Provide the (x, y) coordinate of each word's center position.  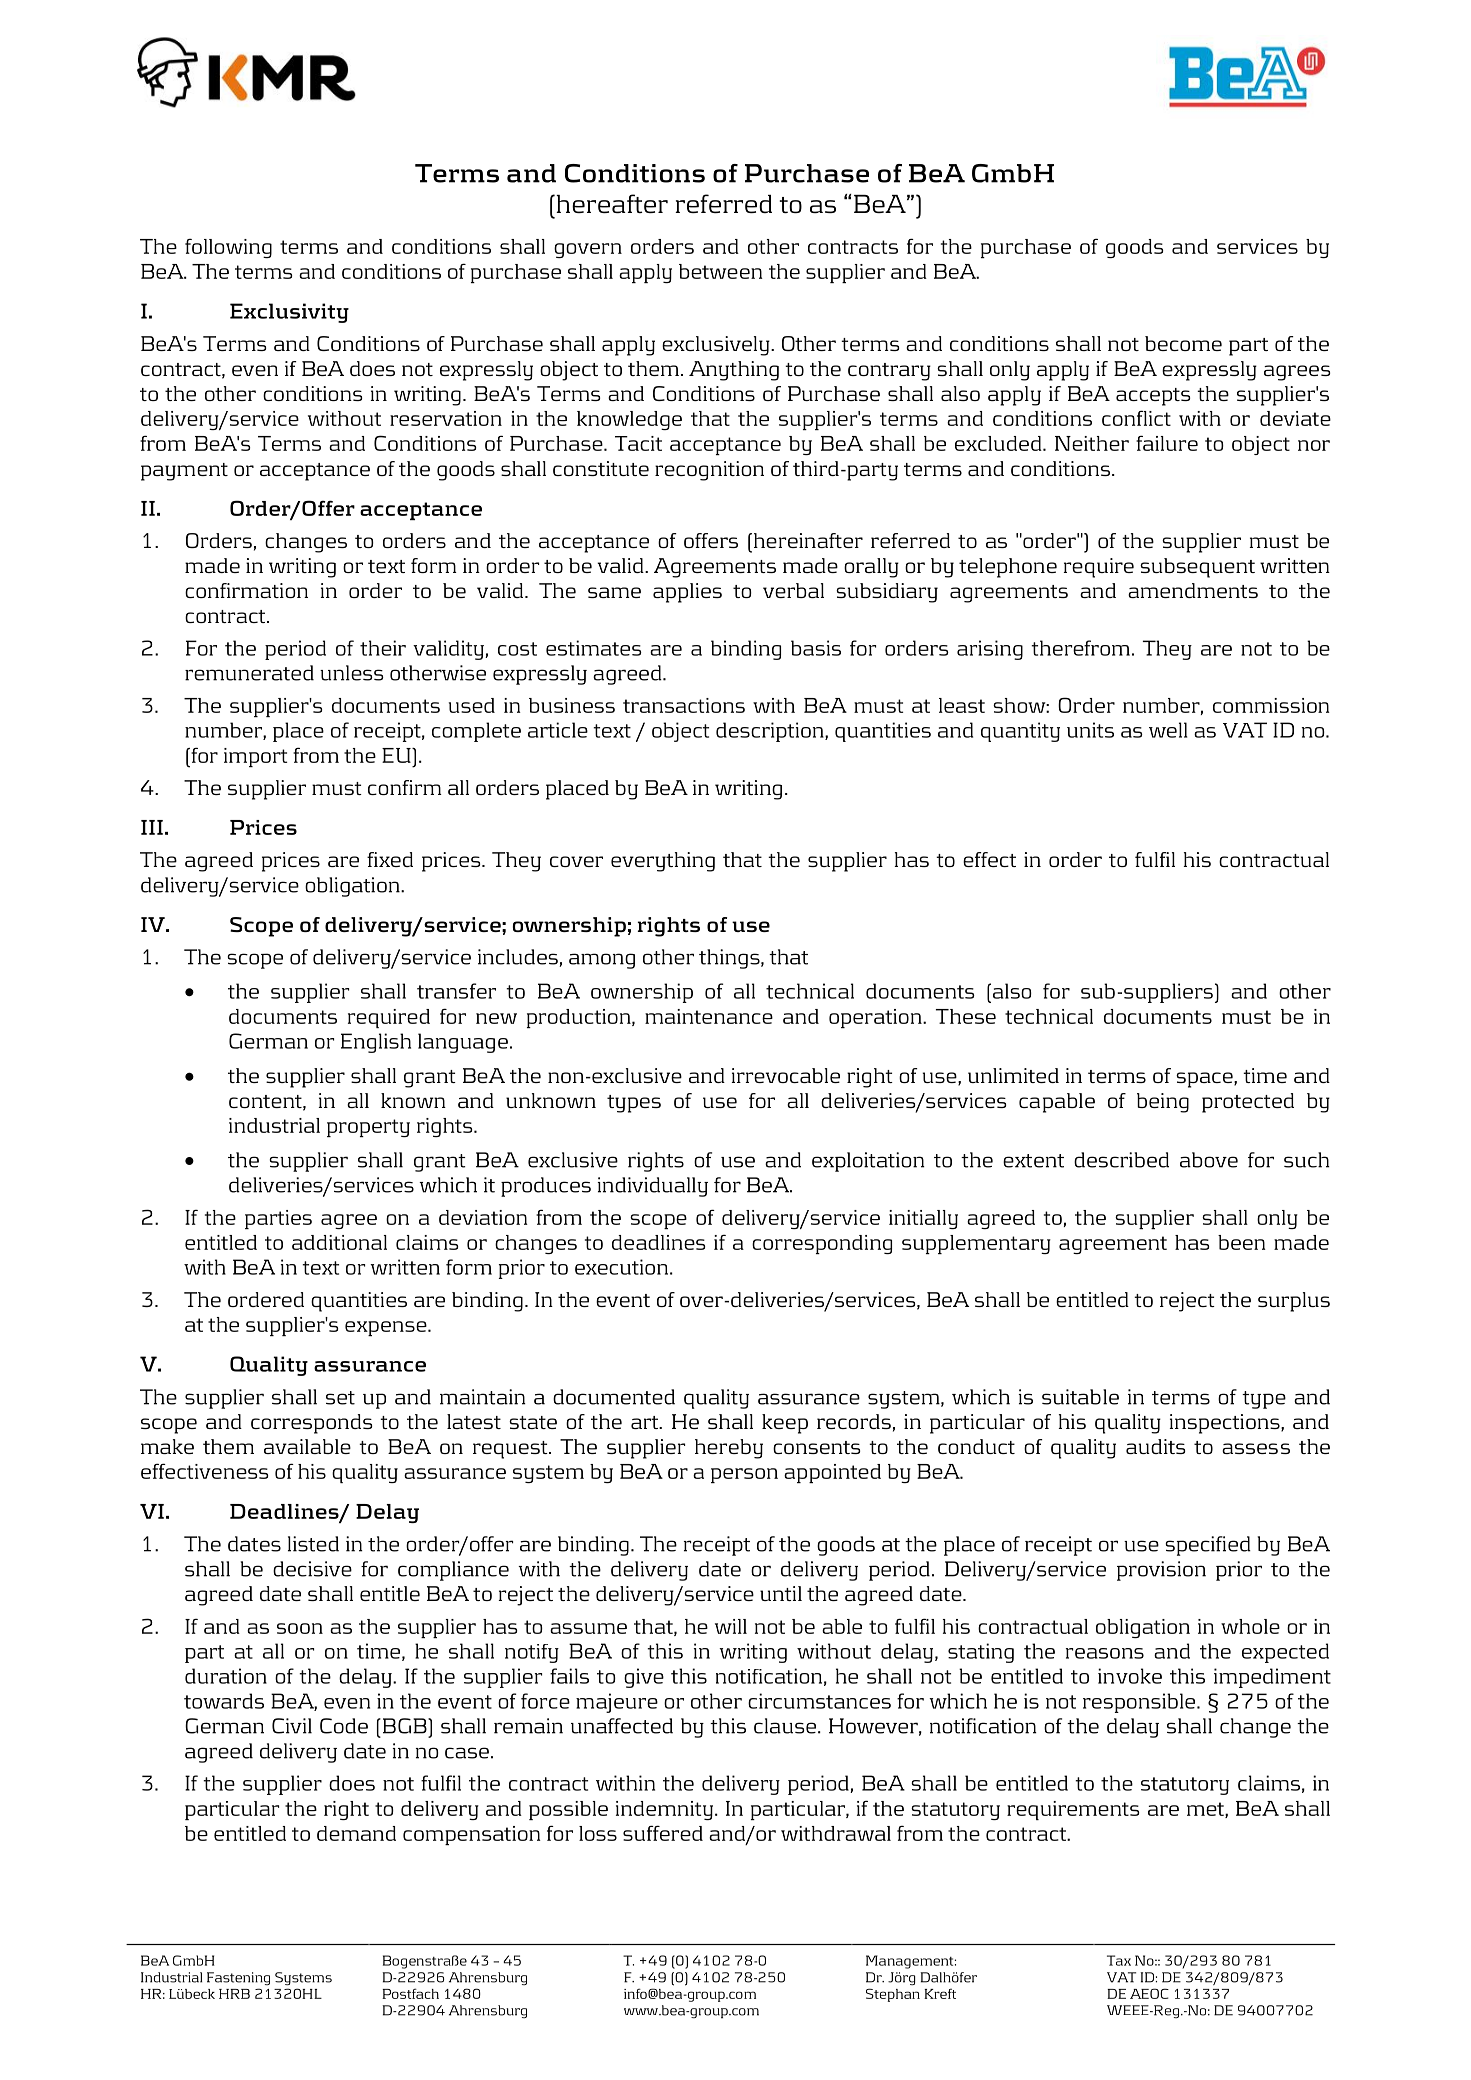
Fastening (238, 1978)
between (721, 271)
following (228, 248)
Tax (1119, 1960)
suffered (663, 1833)
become (1183, 343)
